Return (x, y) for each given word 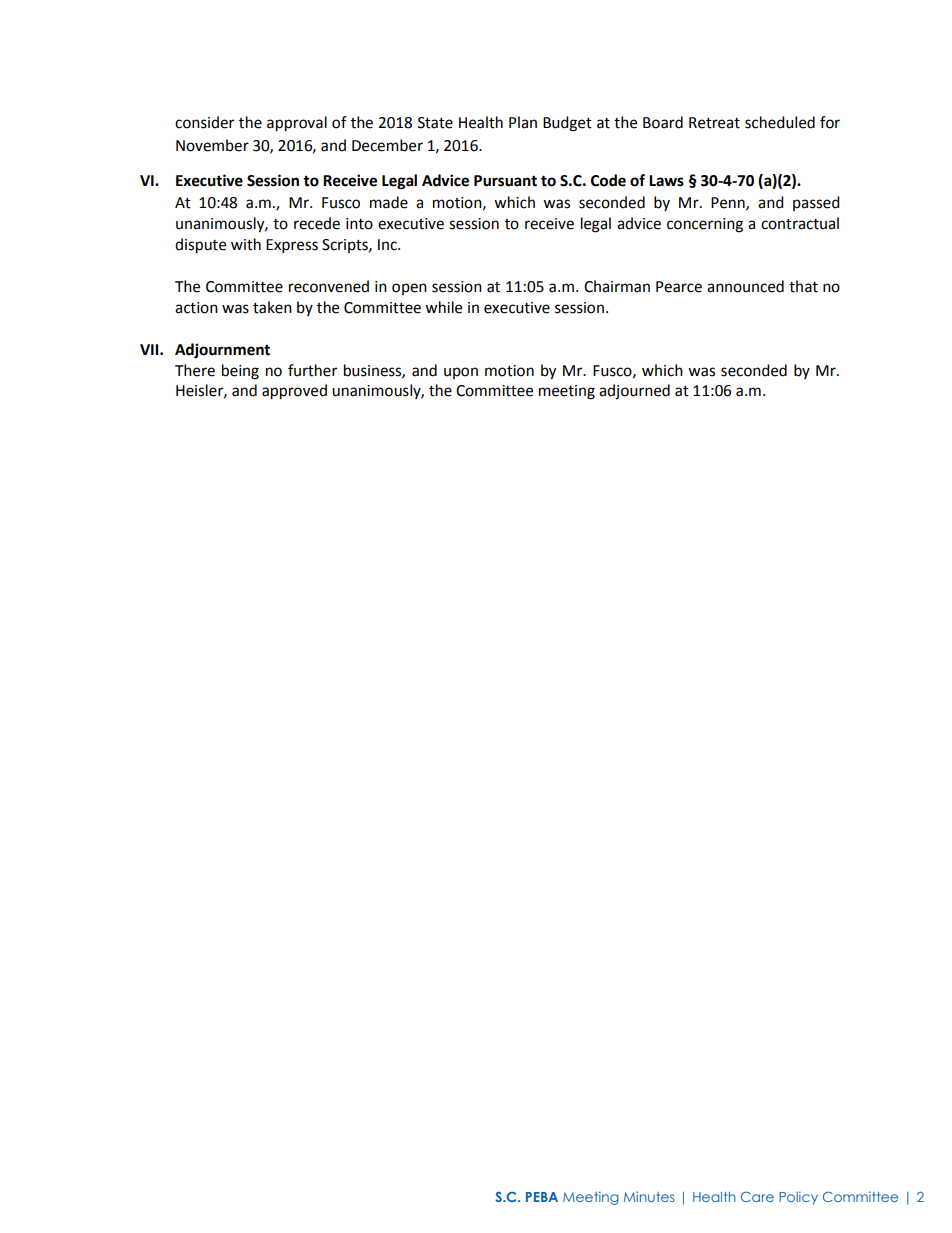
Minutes (649, 1196)
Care (757, 1197)
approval (297, 124)
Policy (798, 1198)
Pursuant (505, 181)
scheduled (780, 122)
